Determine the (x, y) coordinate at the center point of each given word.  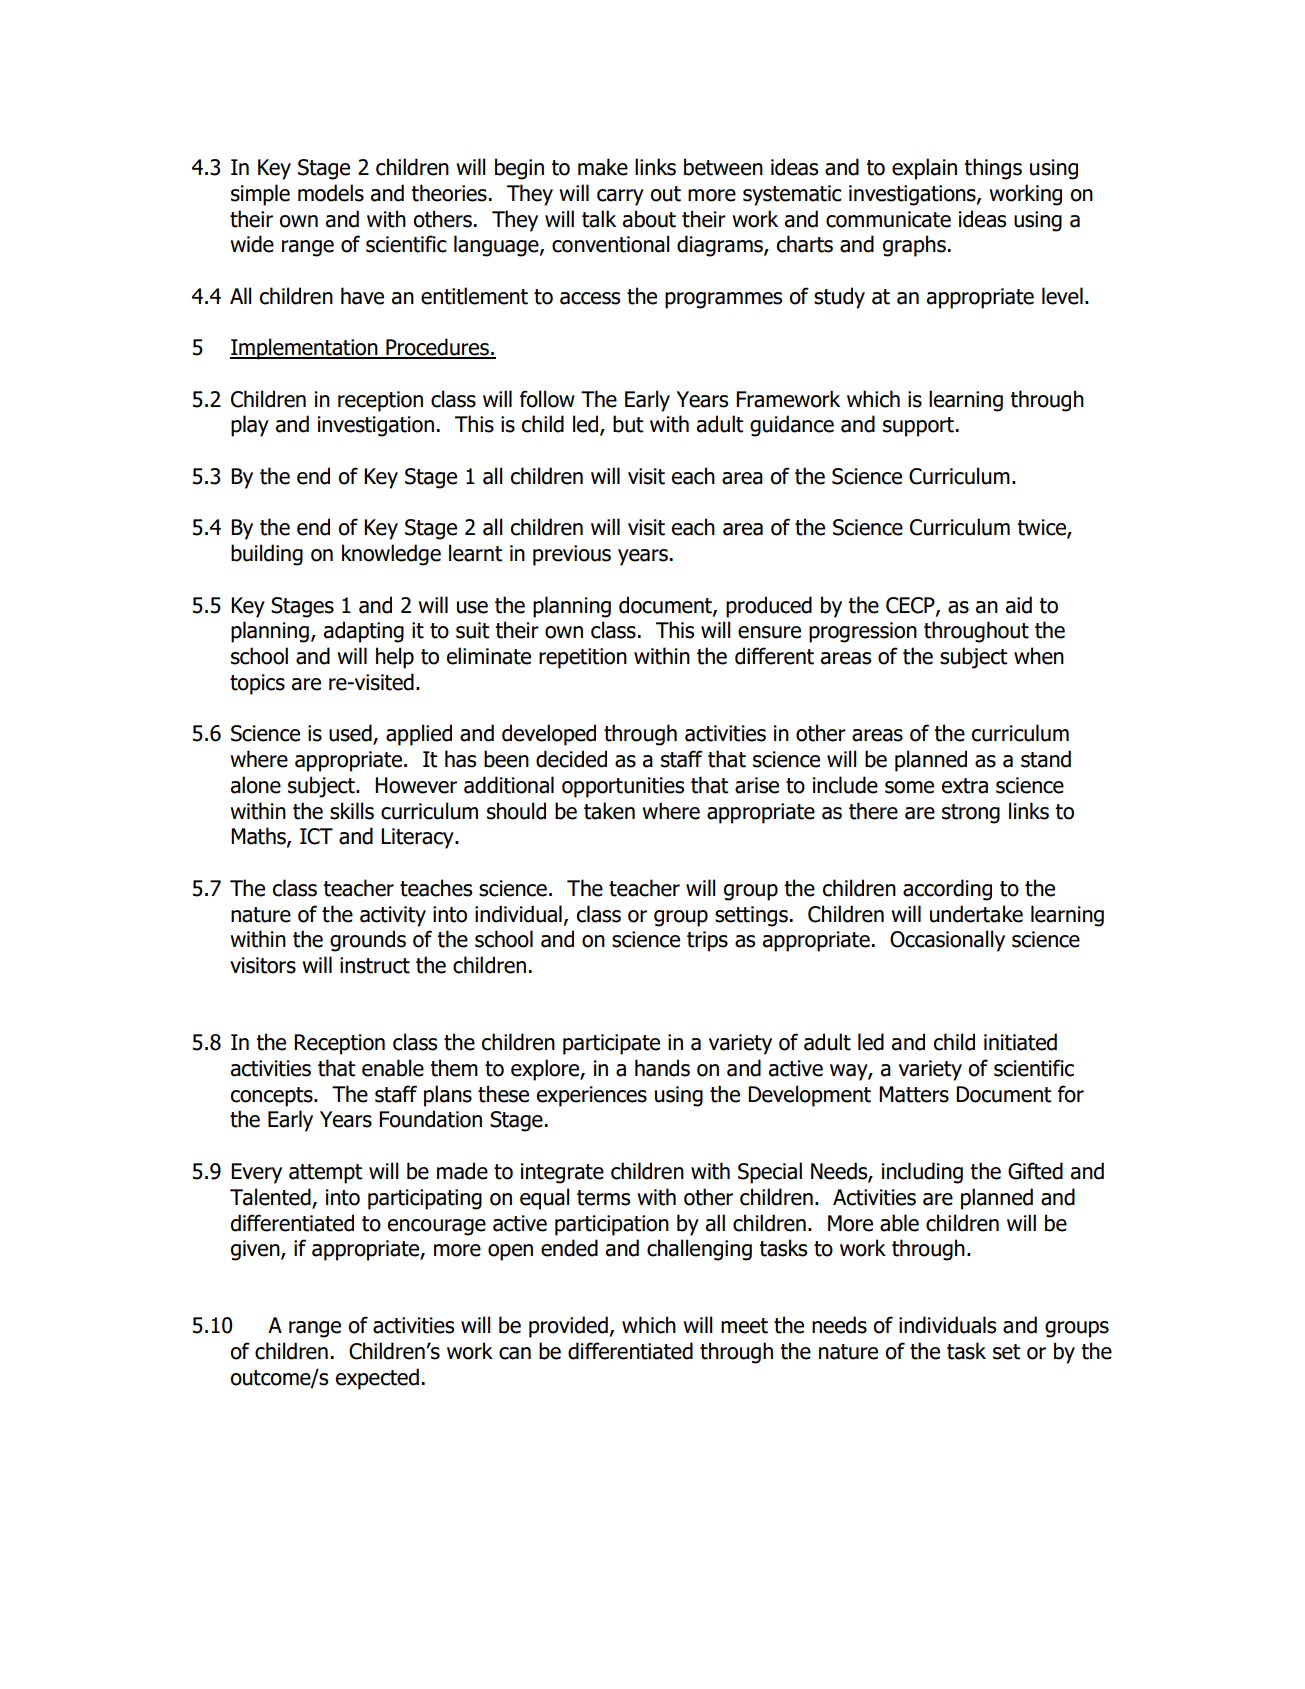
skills (352, 811)
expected (377, 1379)
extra (965, 786)
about (649, 219)
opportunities (623, 787)
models (331, 193)
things (993, 169)
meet (744, 1326)
